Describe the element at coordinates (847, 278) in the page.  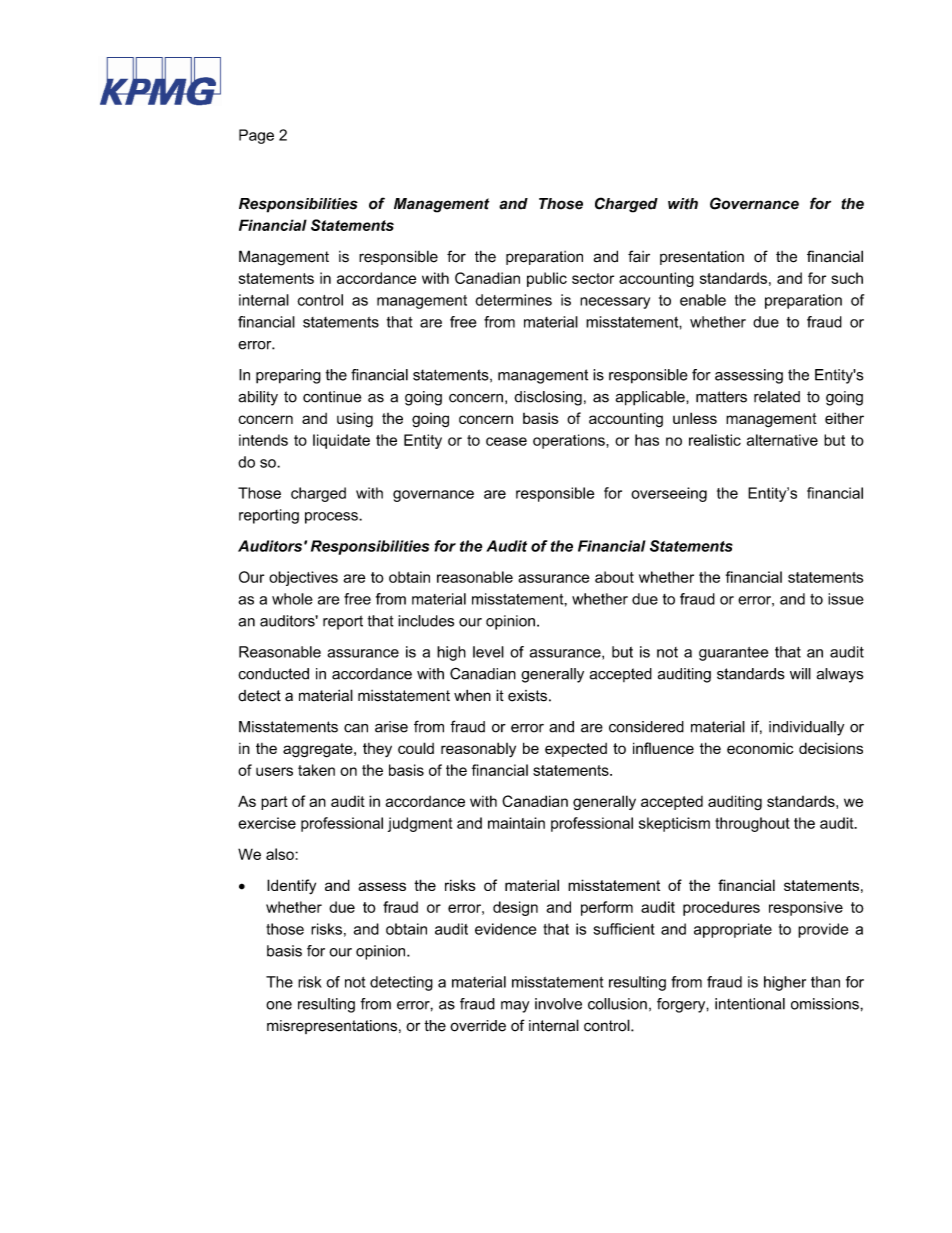
I see `such` at that location.
